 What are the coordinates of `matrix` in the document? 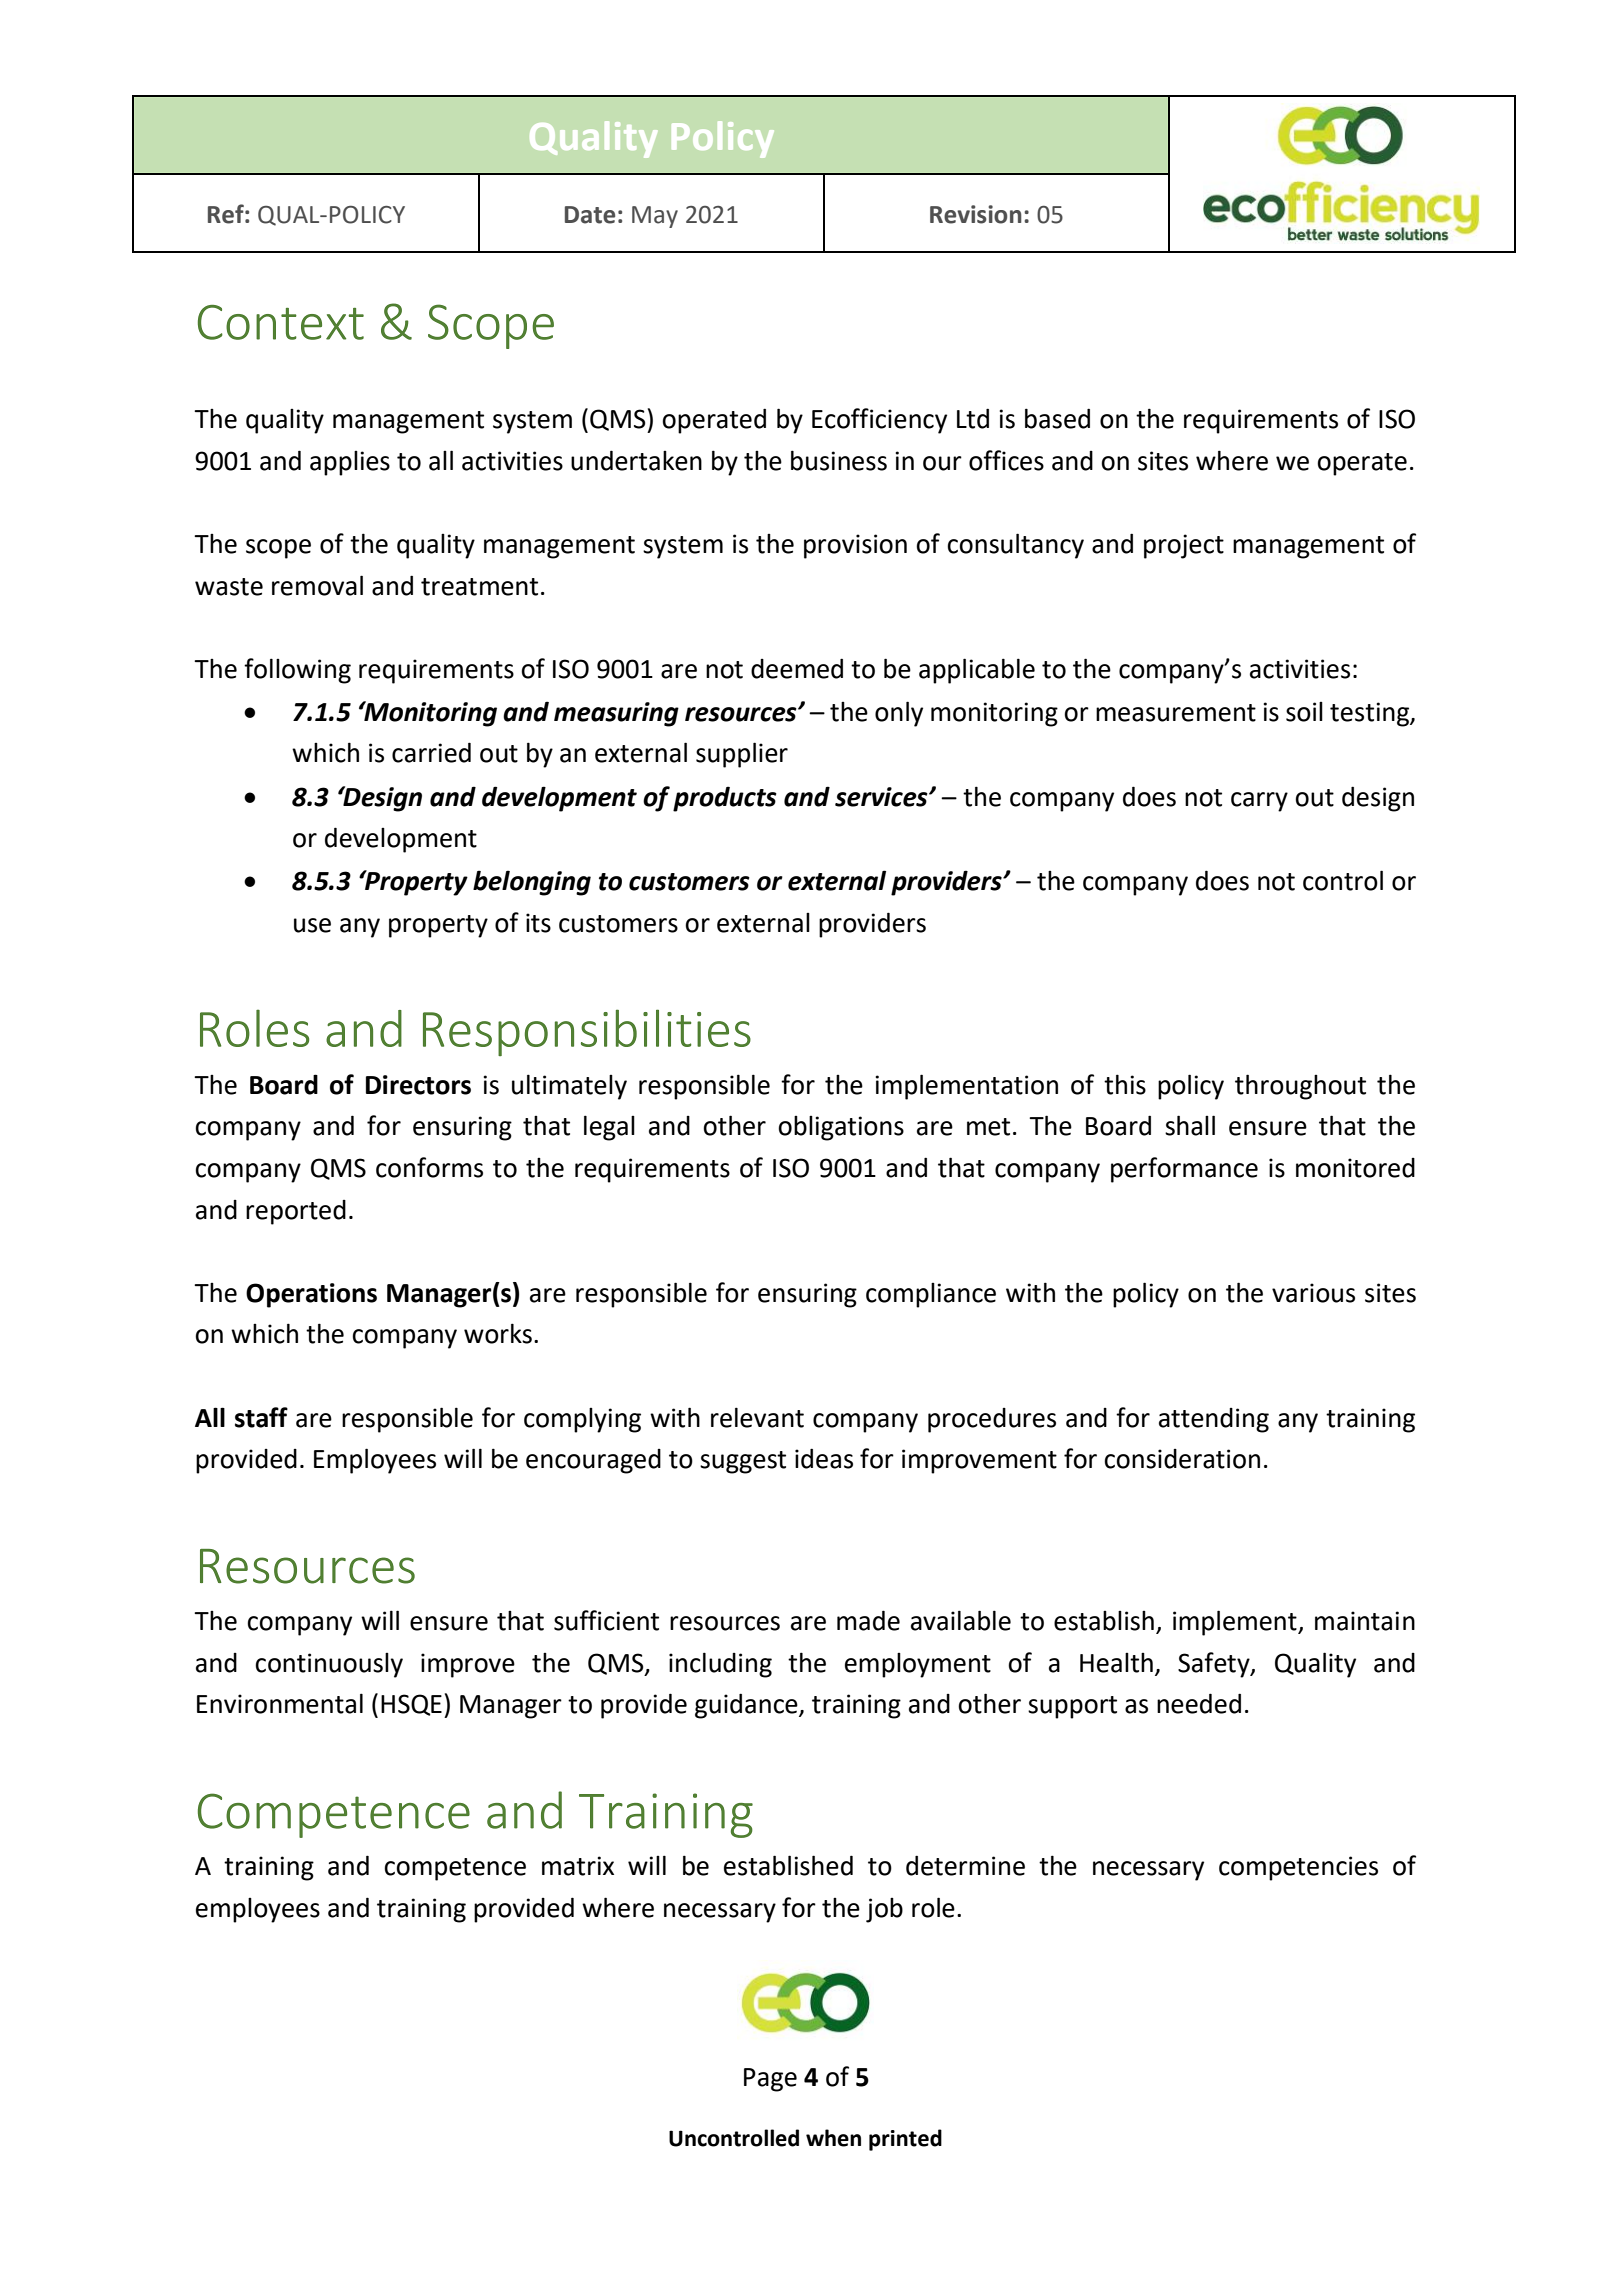 It's located at (578, 1866).
